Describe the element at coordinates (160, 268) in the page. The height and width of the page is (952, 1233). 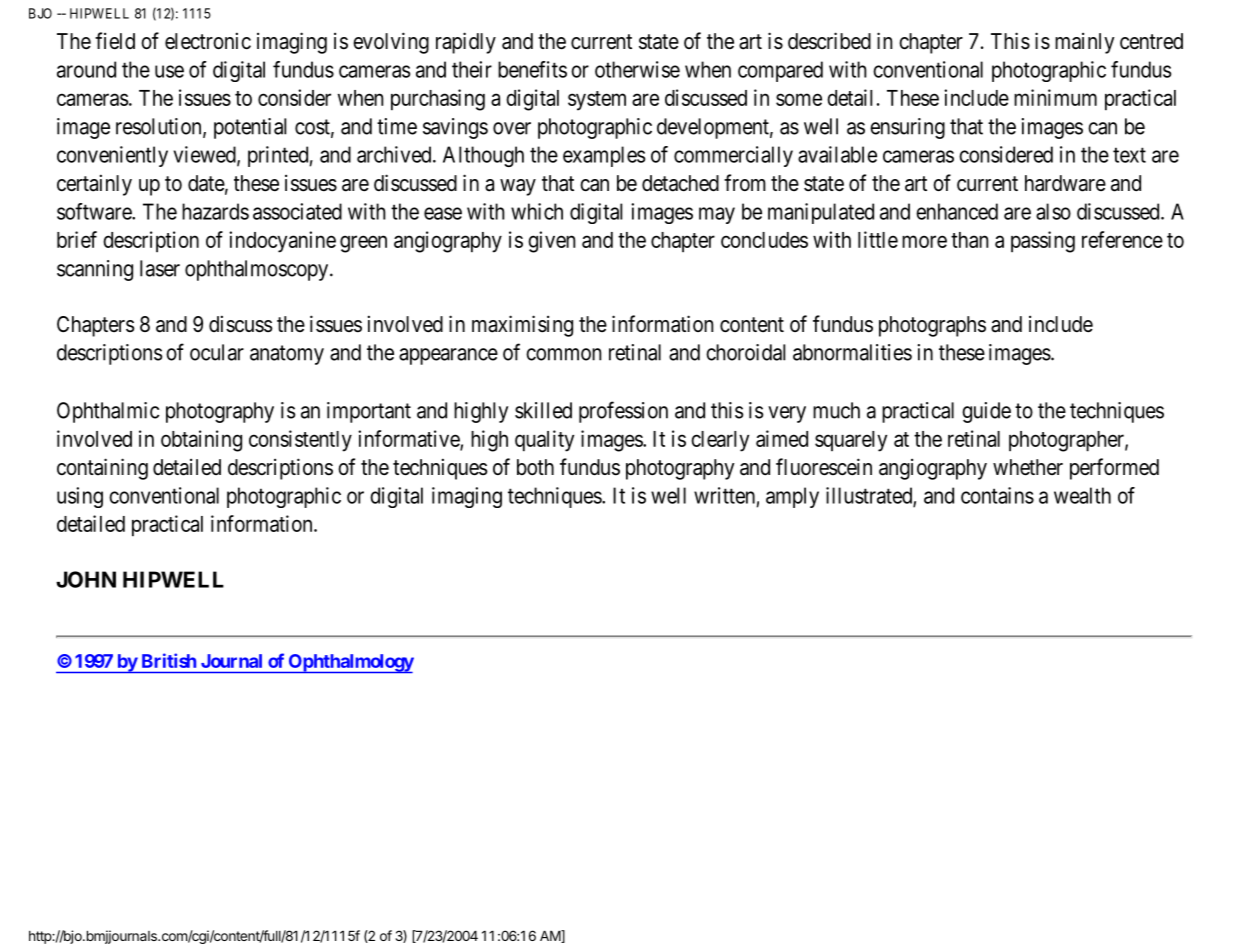
I see `laser` at that location.
